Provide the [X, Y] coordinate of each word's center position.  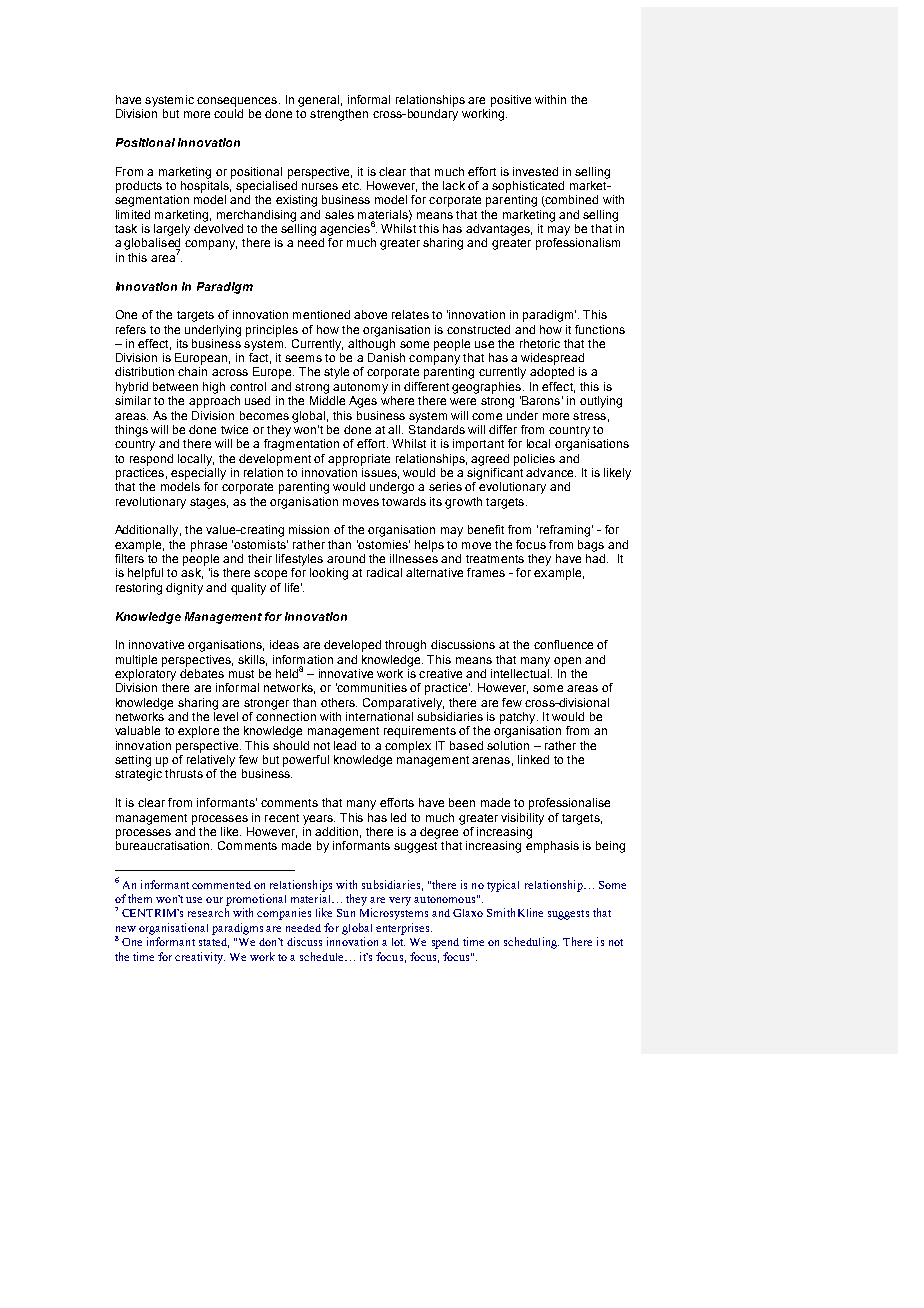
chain [192, 371]
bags [591, 546]
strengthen [339, 115]
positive [511, 101]
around [346, 558]
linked [533, 759]
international [379, 716]
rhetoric [540, 343]
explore [198, 732]
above [370, 314]
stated [214, 943]
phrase [209, 546]
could [228, 113]
